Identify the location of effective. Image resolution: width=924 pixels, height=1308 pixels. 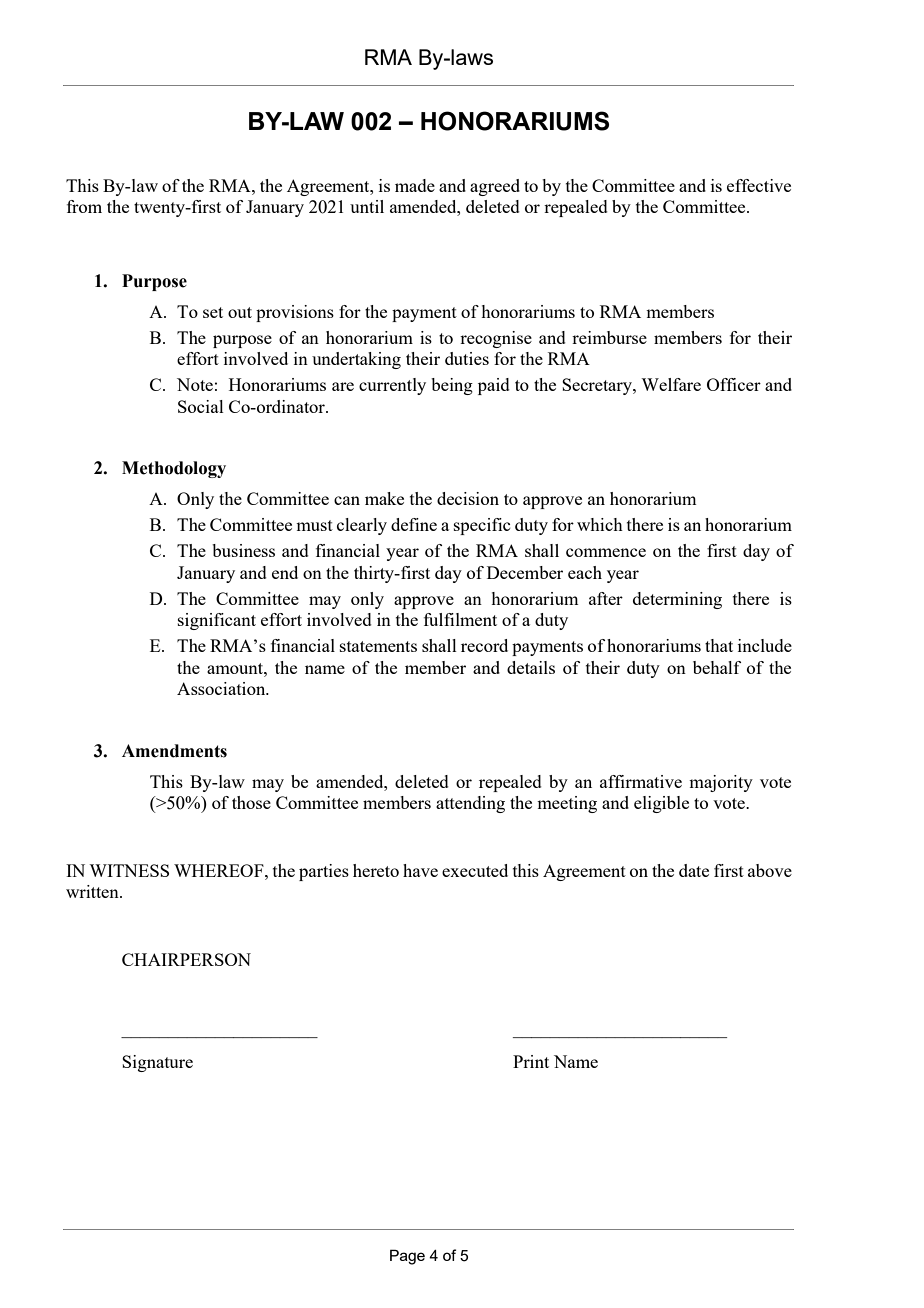
(759, 185).
